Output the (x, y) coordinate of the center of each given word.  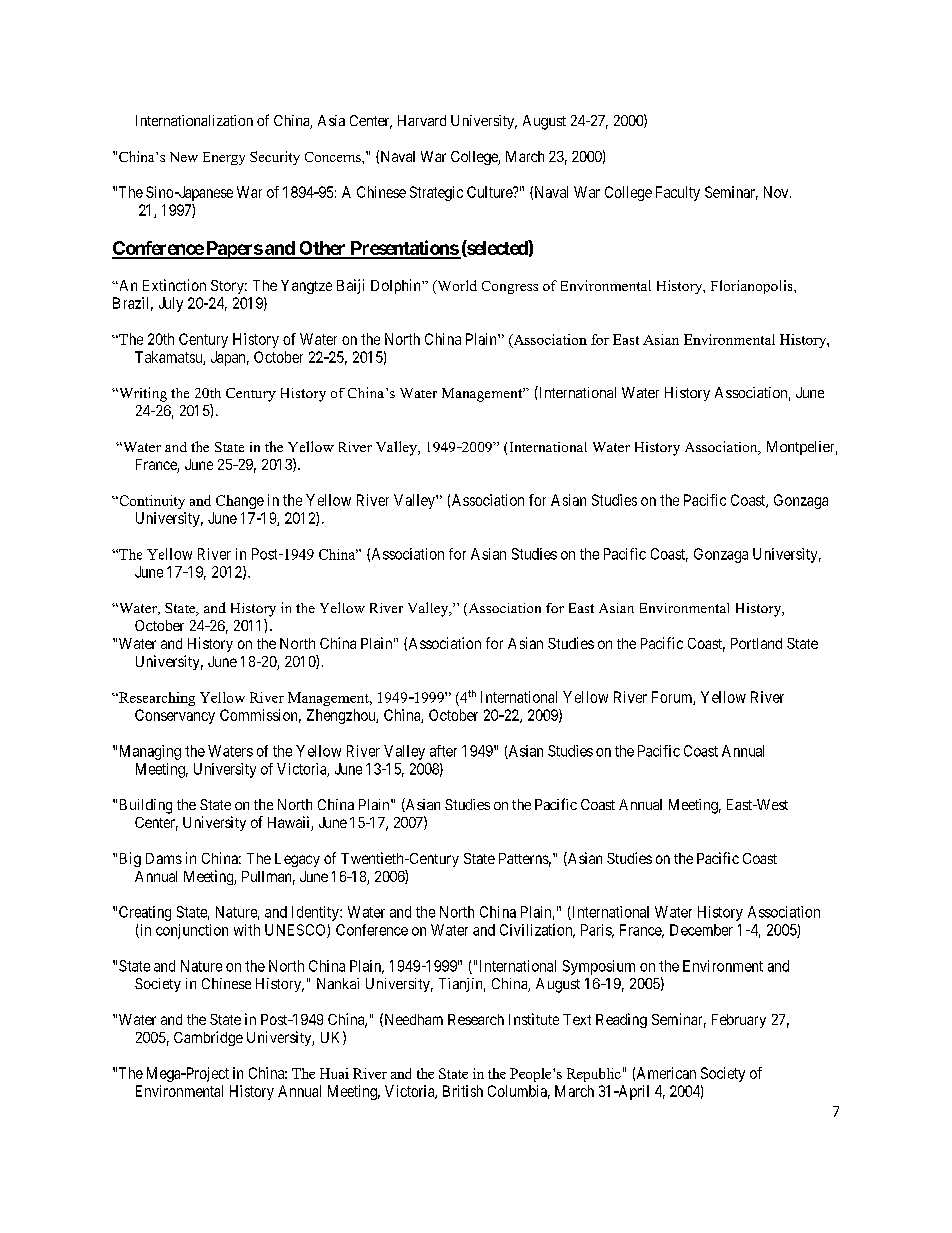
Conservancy (175, 716)
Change (240, 502)
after (443, 751)
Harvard (422, 120)
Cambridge (208, 1038)
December (701, 930)
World (456, 287)
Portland (756, 643)
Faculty (678, 193)
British (463, 1091)
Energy (224, 158)
